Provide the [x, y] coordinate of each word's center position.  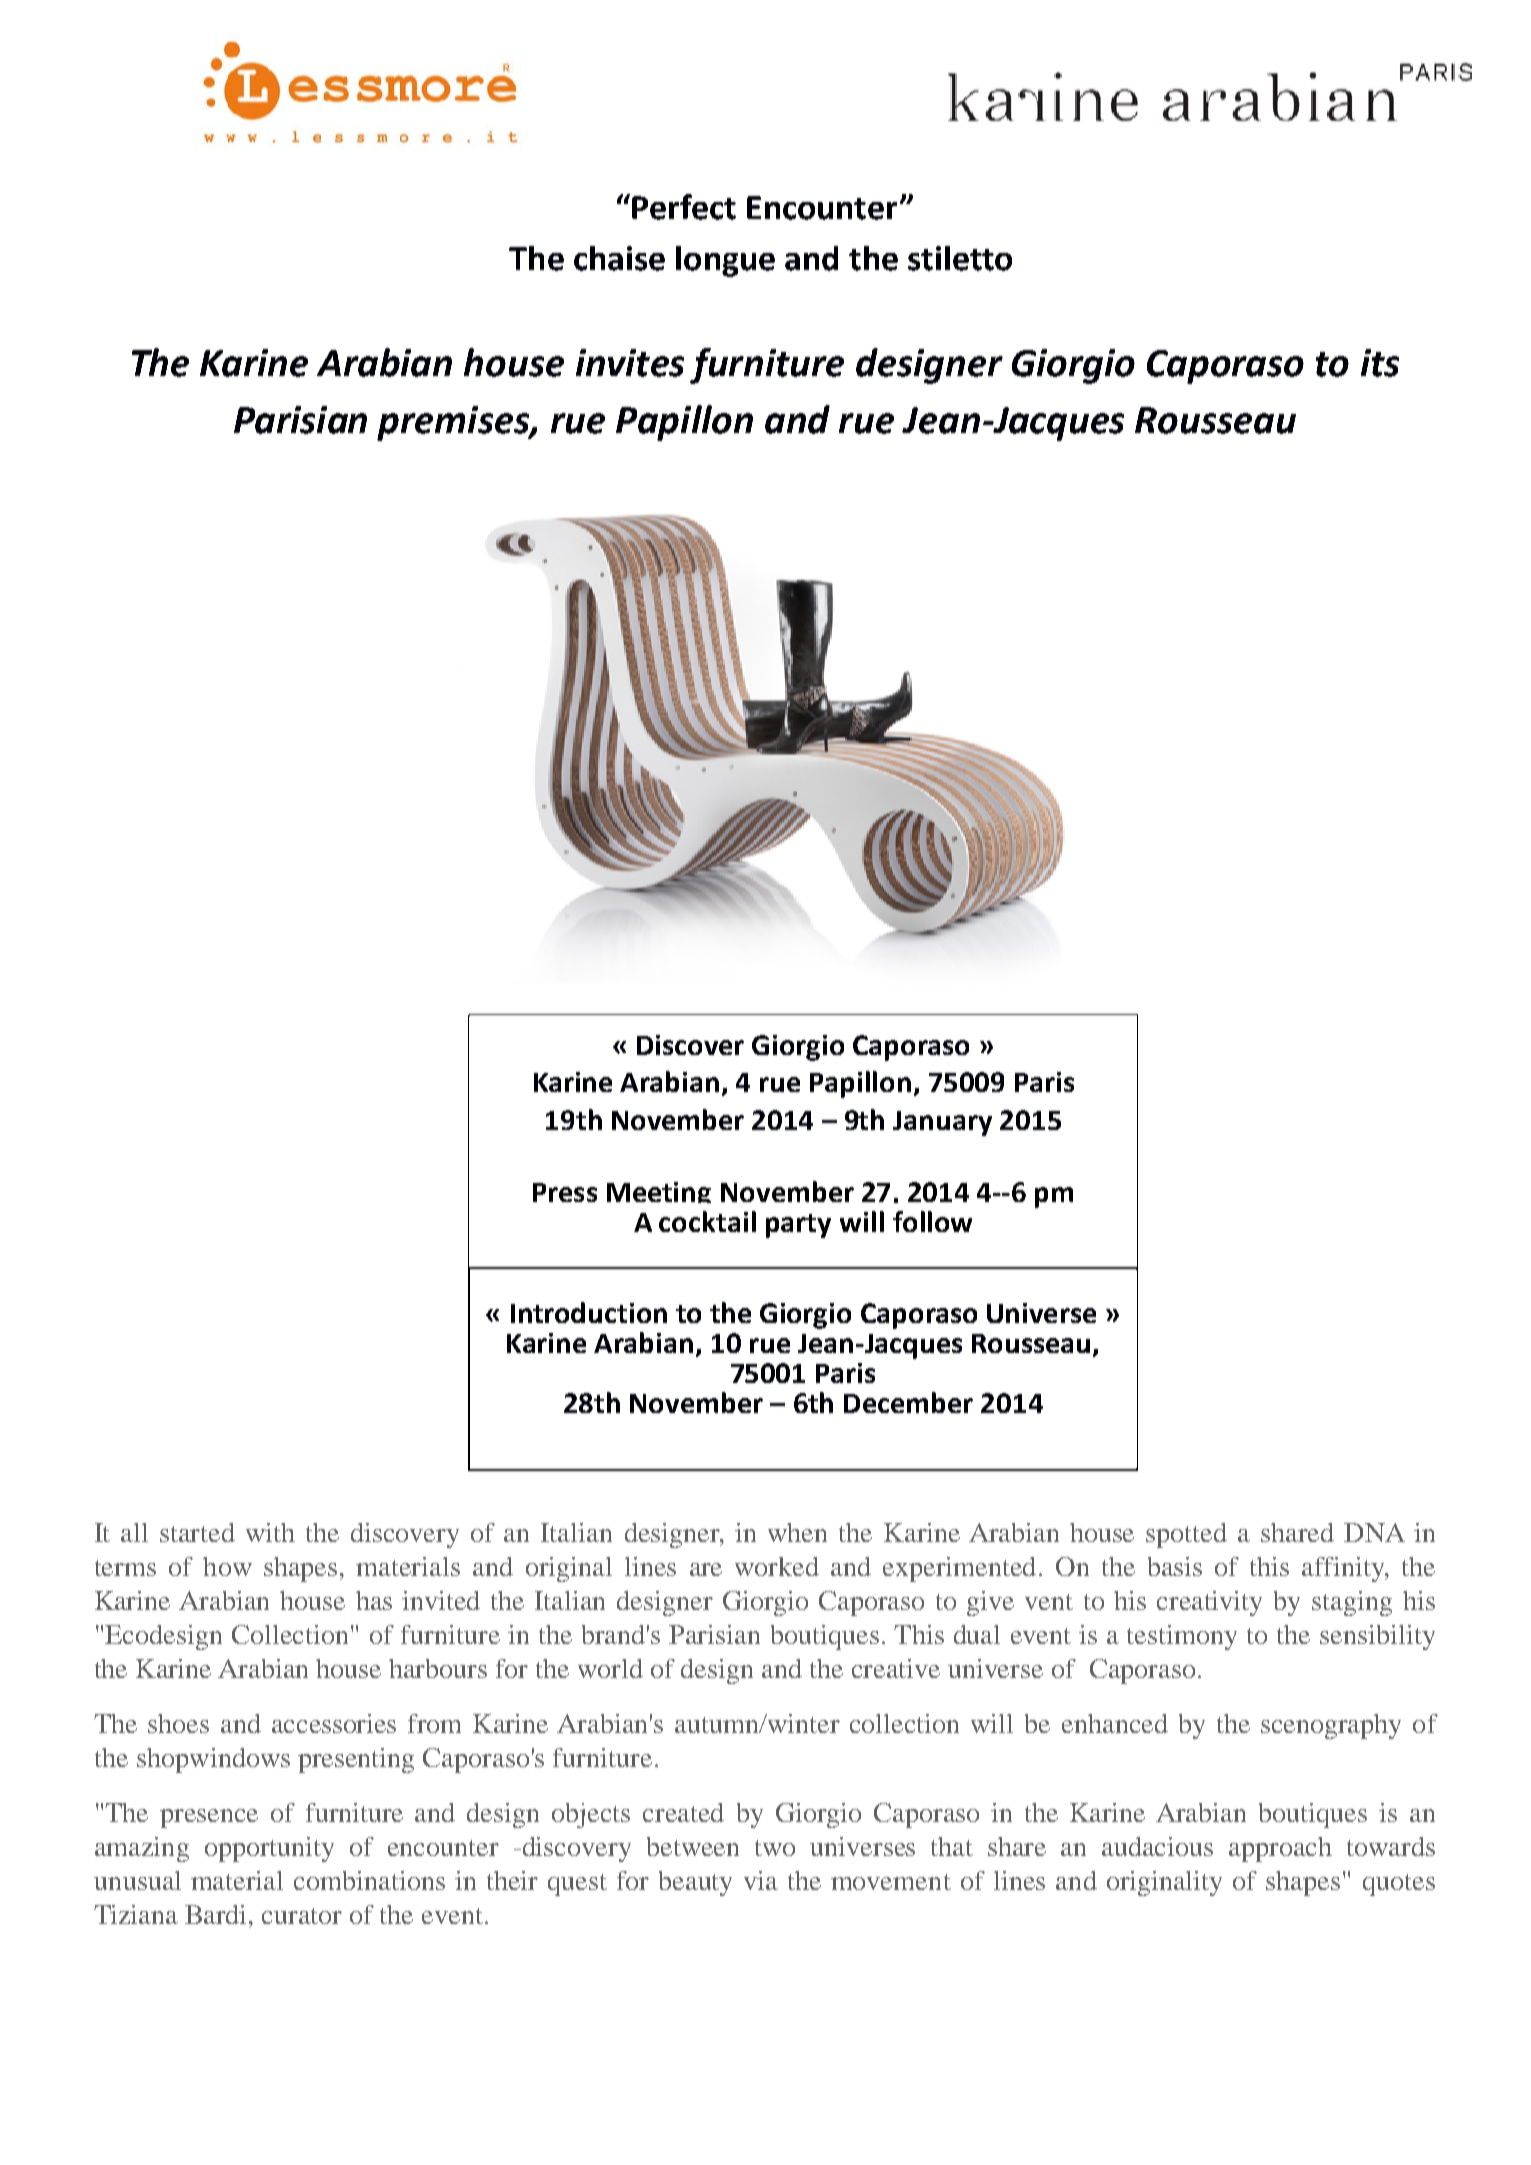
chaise [619, 258]
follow [932, 1221]
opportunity [269, 1849]
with [270, 1532]
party [798, 1226]
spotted [1186, 1535]
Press [565, 1192]
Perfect [684, 207]
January [942, 1123]
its [1380, 363]
